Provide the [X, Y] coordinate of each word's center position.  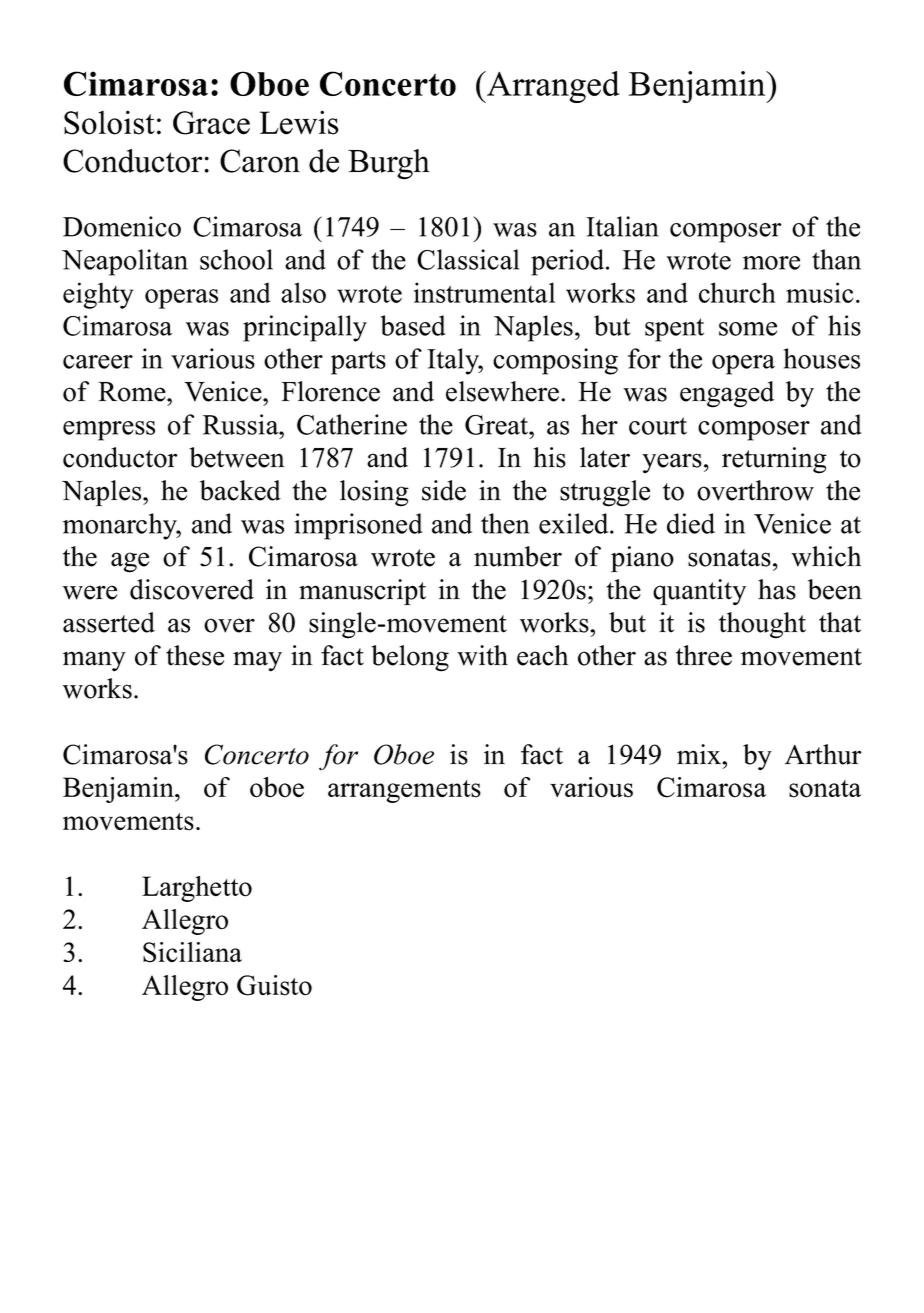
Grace [211, 123]
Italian [622, 226]
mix [700, 754]
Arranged [552, 87]
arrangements [404, 791]
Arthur [823, 754]
